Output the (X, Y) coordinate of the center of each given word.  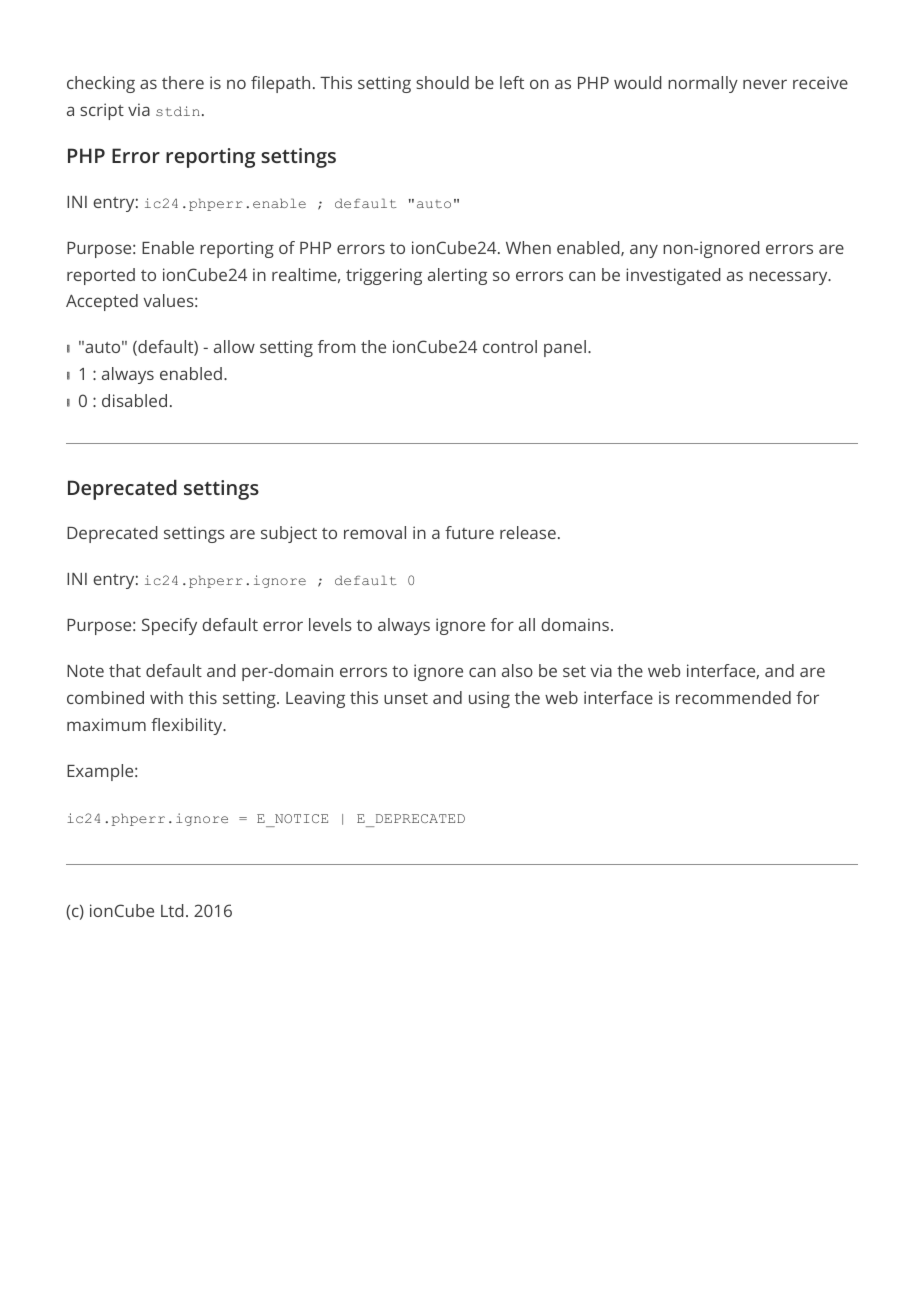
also (517, 670)
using (489, 699)
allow (234, 346)
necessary (789, 278)
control (510, 346)
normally (703, 84)
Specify (169, 626)
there (183, 82)
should (442, 82)
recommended (733, 697)
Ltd (172, 910)
